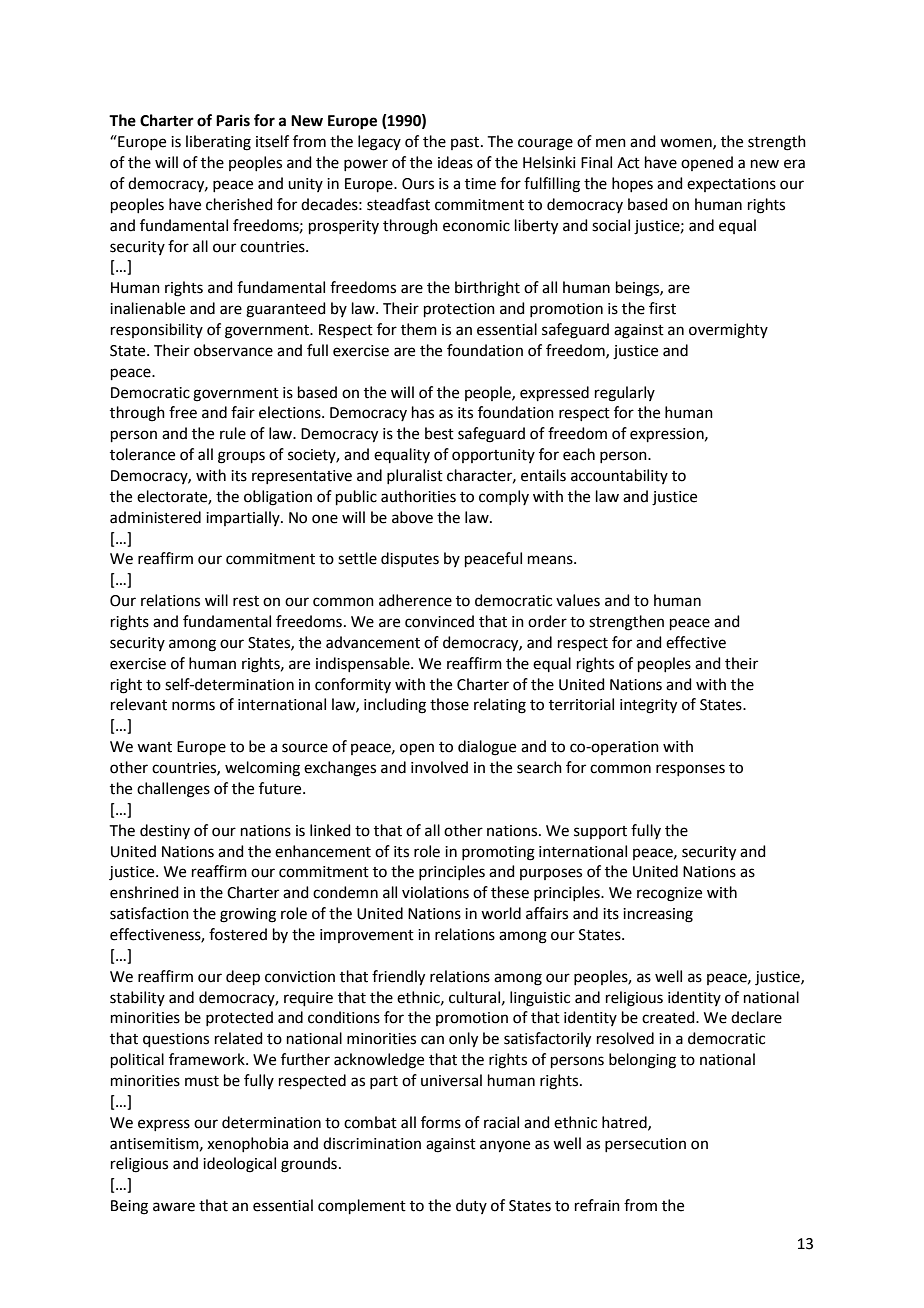  Describe the element at coordinates (658, 915) in the screenshot. I see `increasing` at that location.
